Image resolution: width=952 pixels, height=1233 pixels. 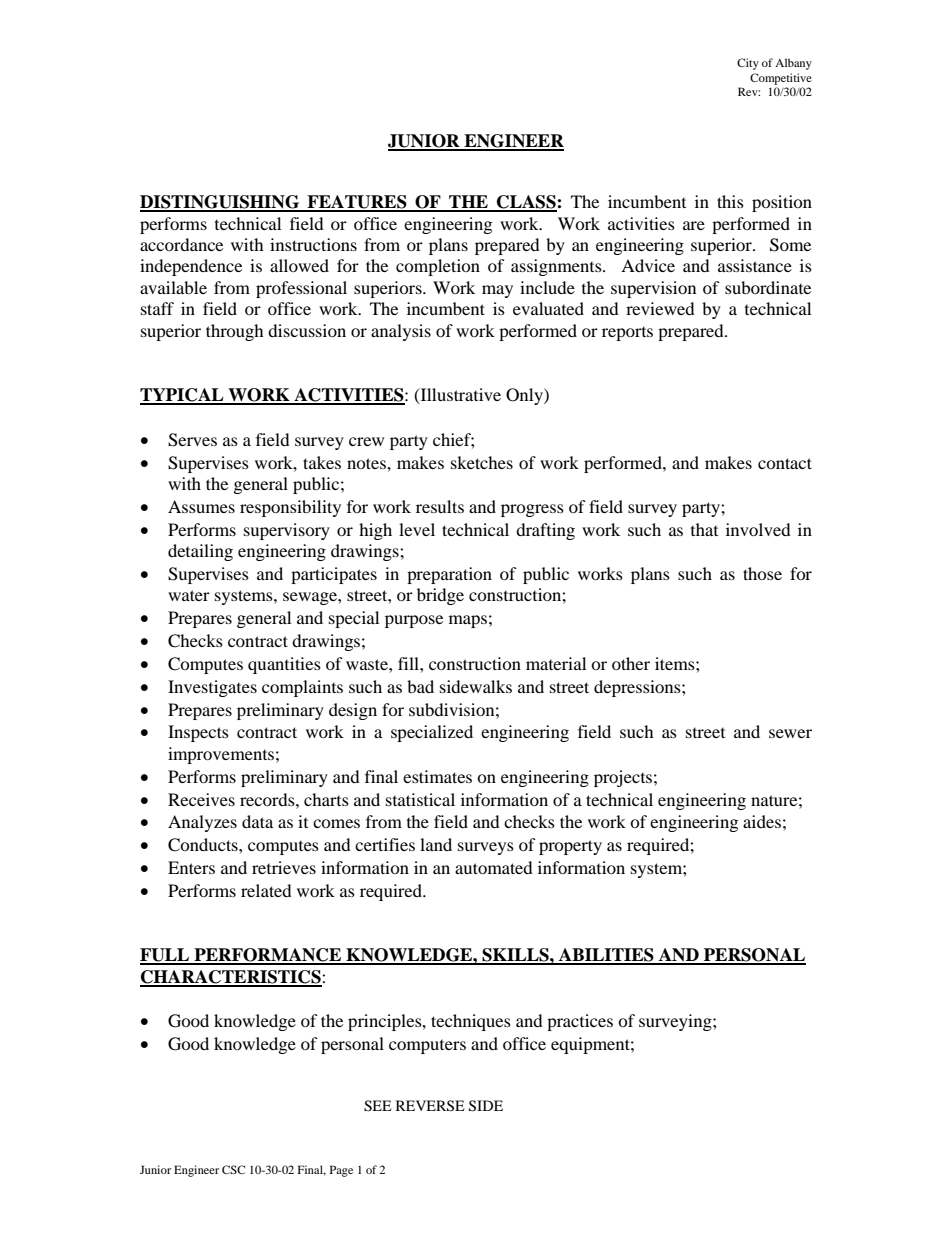 What do you see at coordinates (430, 1106) in the page?
I see `REVERSE` at bounding box center [430, 1106].
